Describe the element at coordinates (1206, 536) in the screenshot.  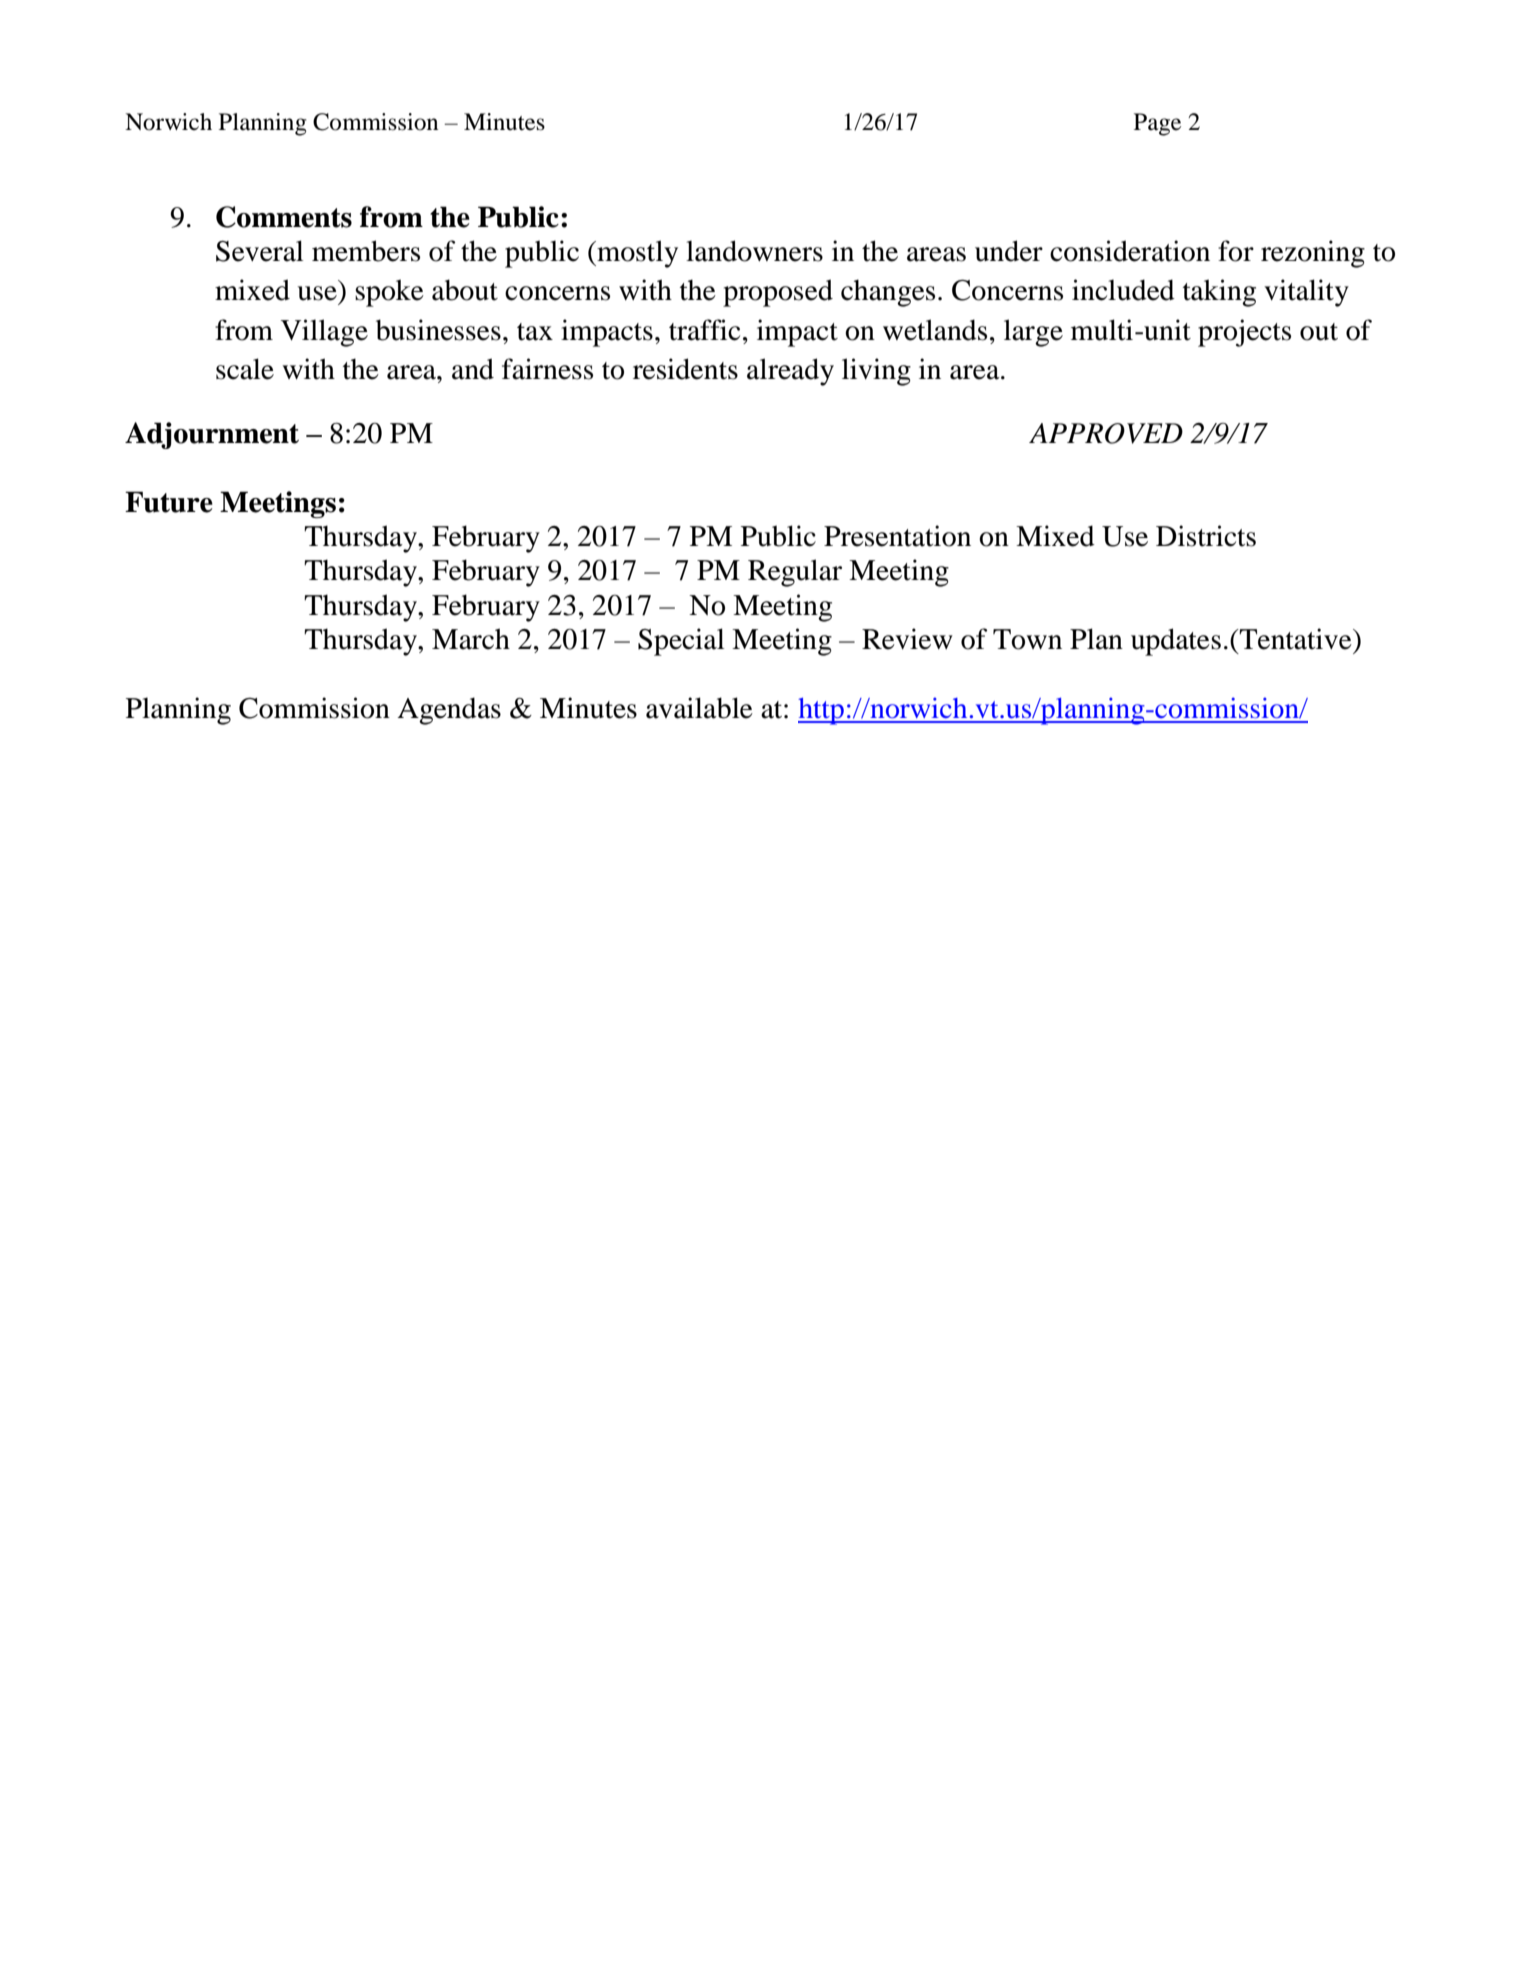
I see `Districts` at that location.
